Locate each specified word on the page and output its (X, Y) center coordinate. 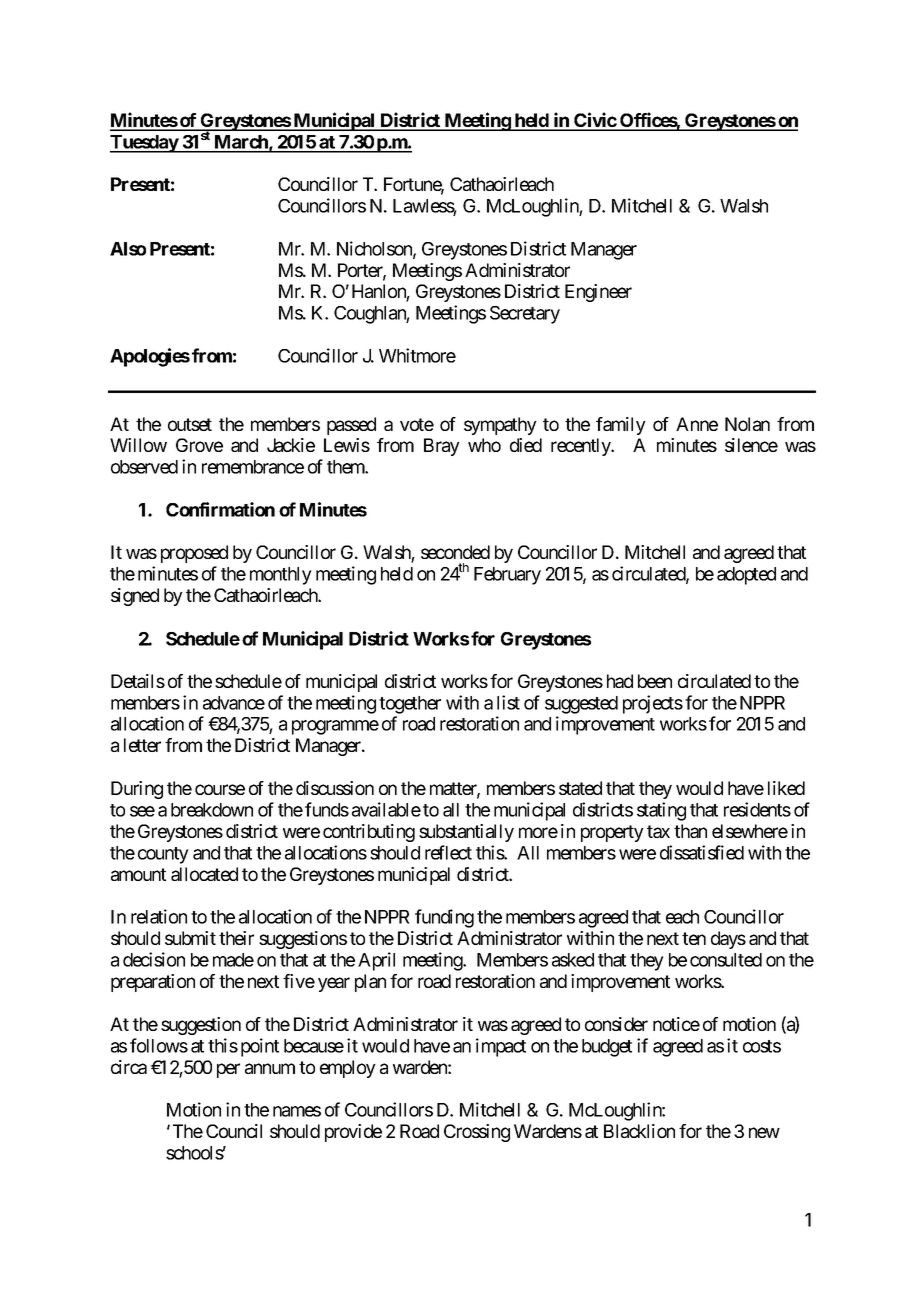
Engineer (598, 293)
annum (270, 1068)
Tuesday (145, 144)
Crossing (477, 1133)
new (764, 1132)
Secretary (525, 315)
